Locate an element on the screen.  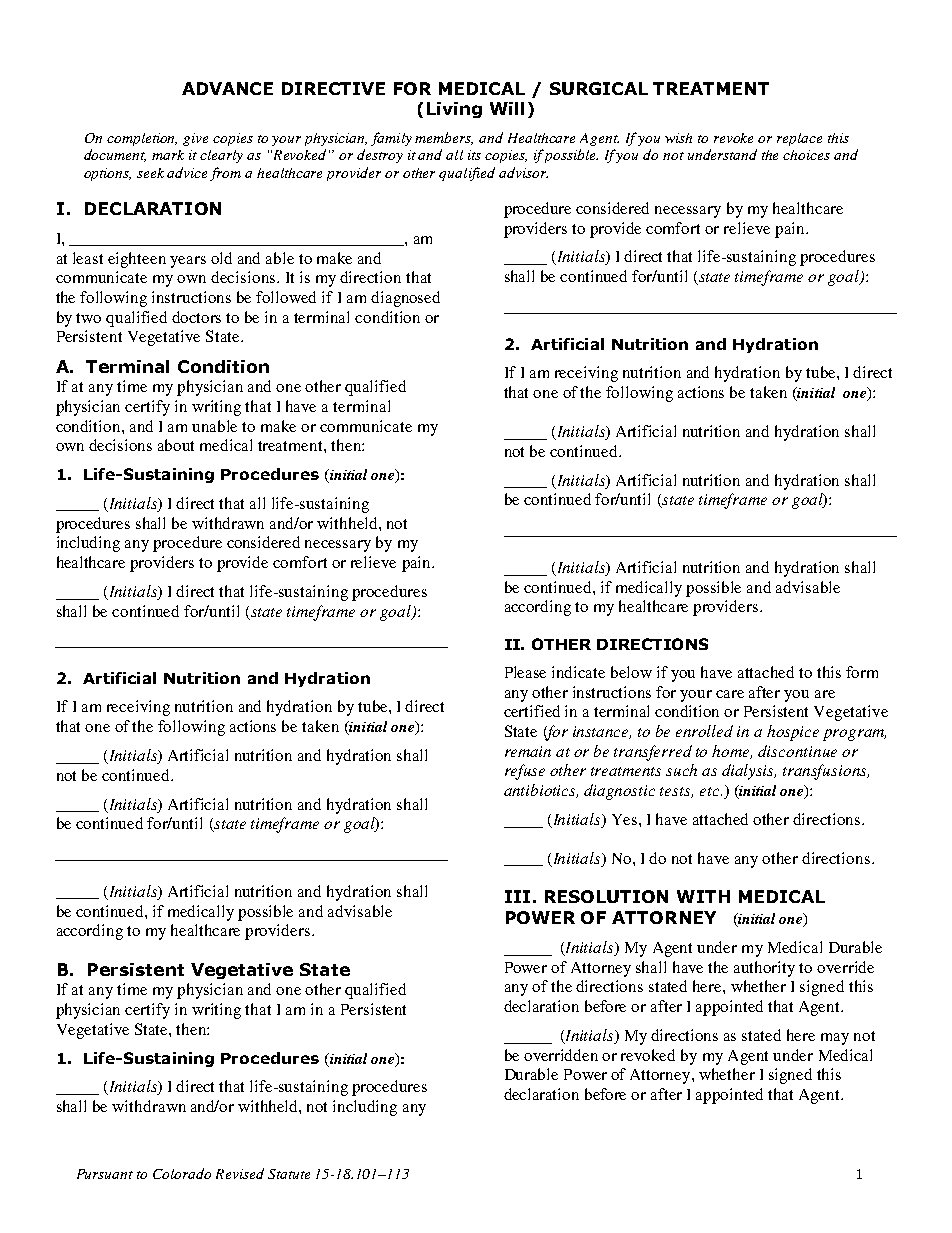
RESOLUTION is located at coordinates (606, 896).
